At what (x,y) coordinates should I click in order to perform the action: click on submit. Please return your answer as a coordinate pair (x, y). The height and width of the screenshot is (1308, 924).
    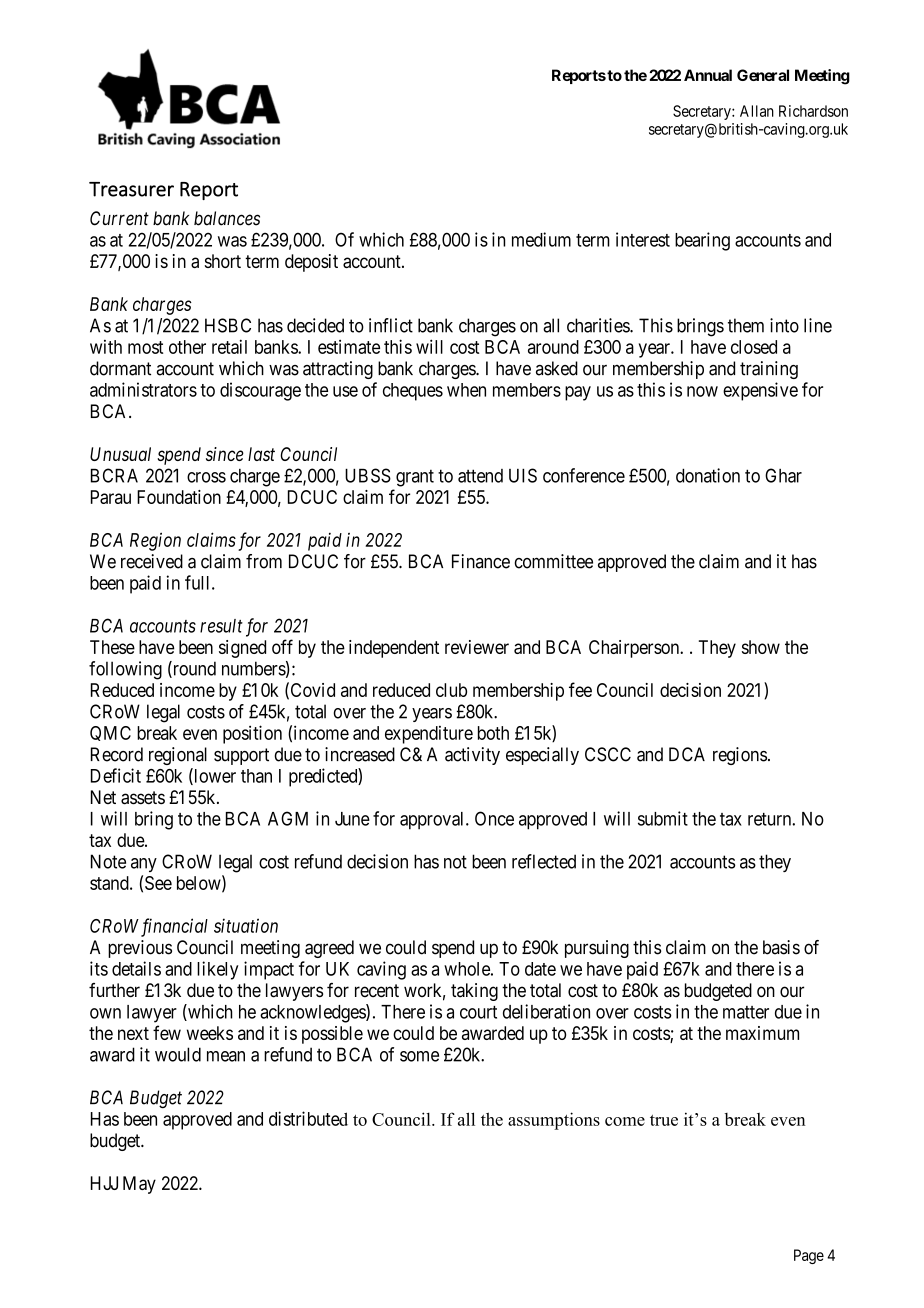
    Looking at the image, I should click on (663, 818).
